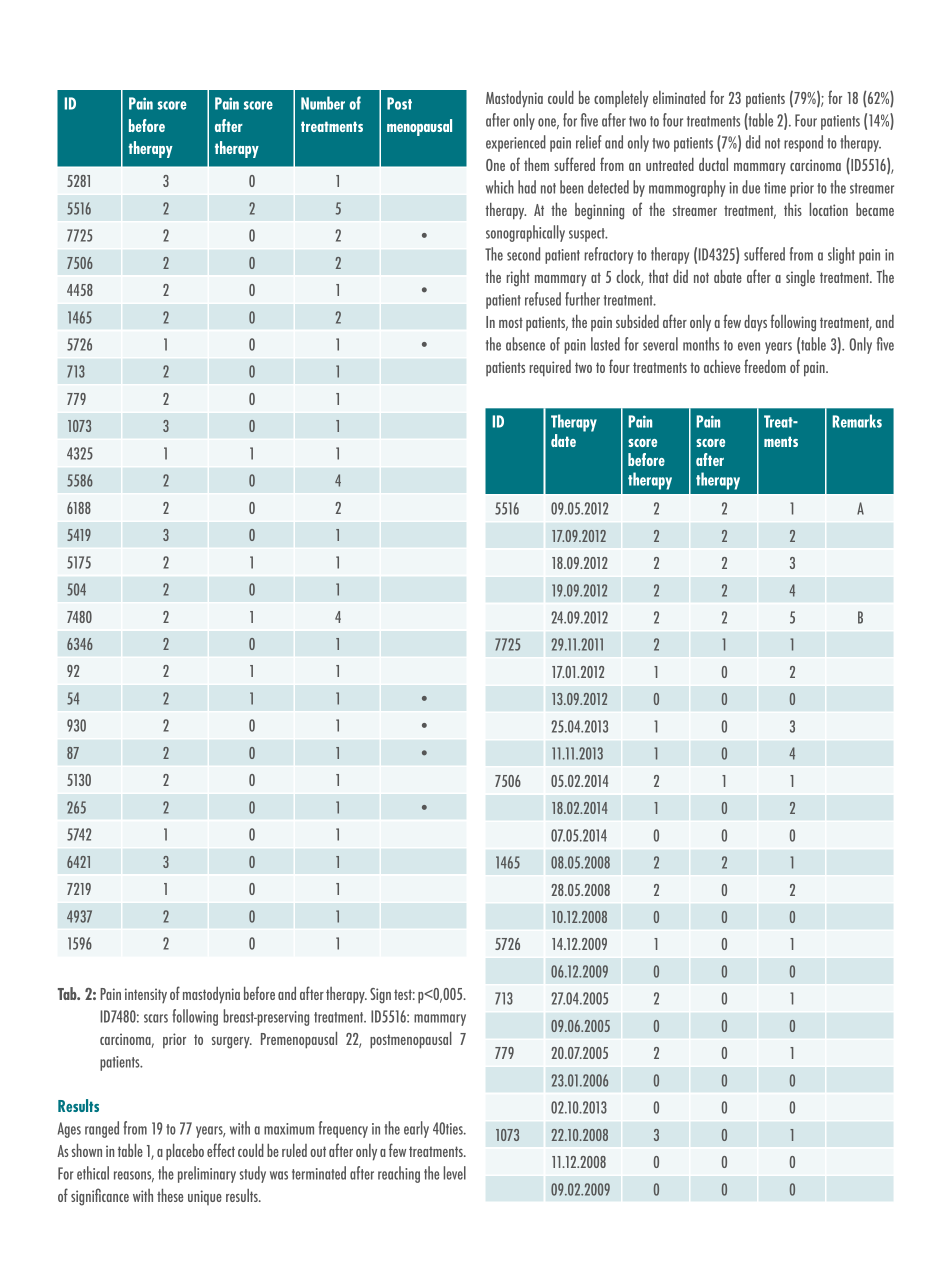 The width and height of the screenshot is (952, 1275). I want to click on intensity, so click(146, 995).
